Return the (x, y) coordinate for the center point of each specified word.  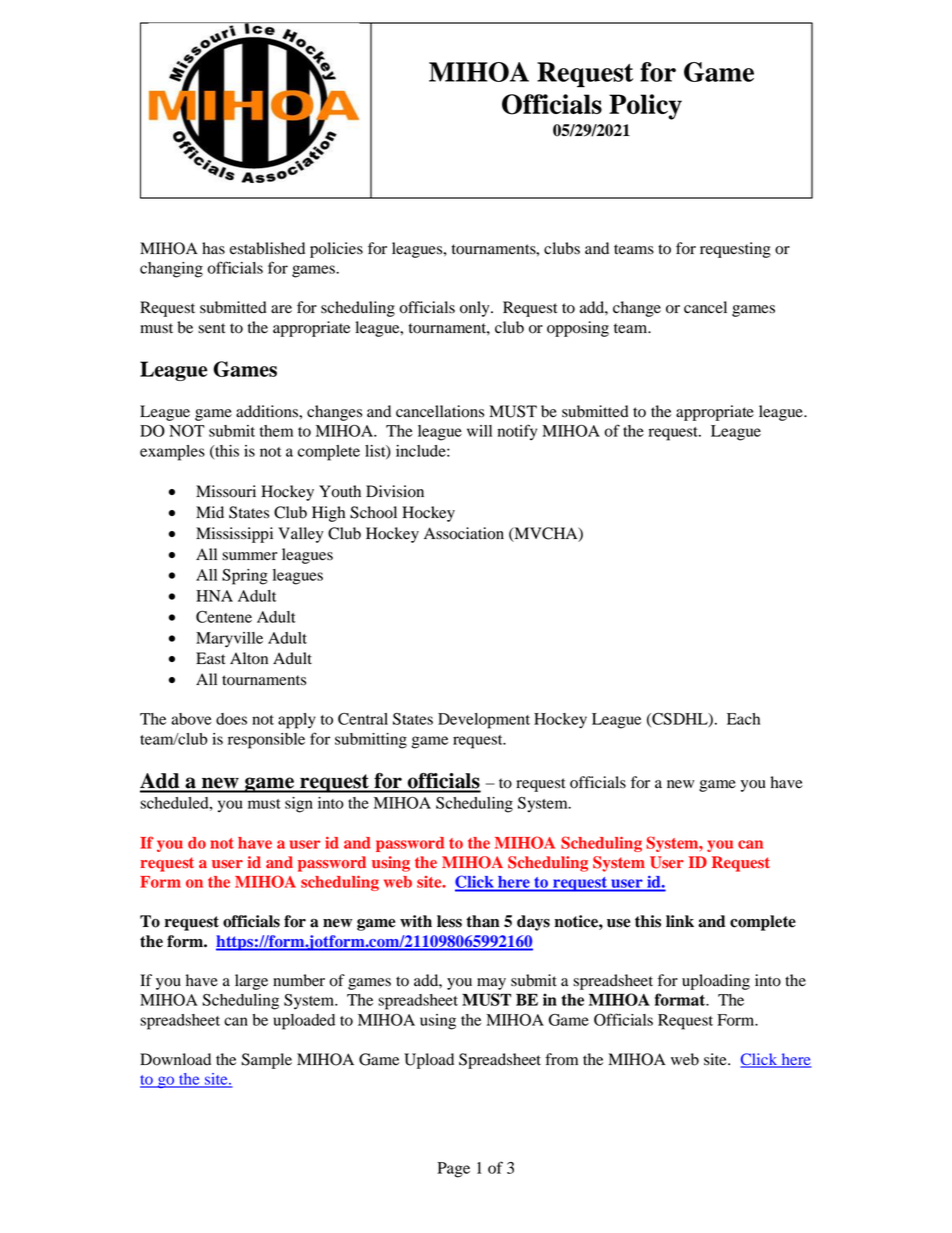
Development (484, 721)
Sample (266, 1061)
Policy (645, 107)
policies (336, 250)
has (213, 248)
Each (743, 719)
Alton (249, 658)
